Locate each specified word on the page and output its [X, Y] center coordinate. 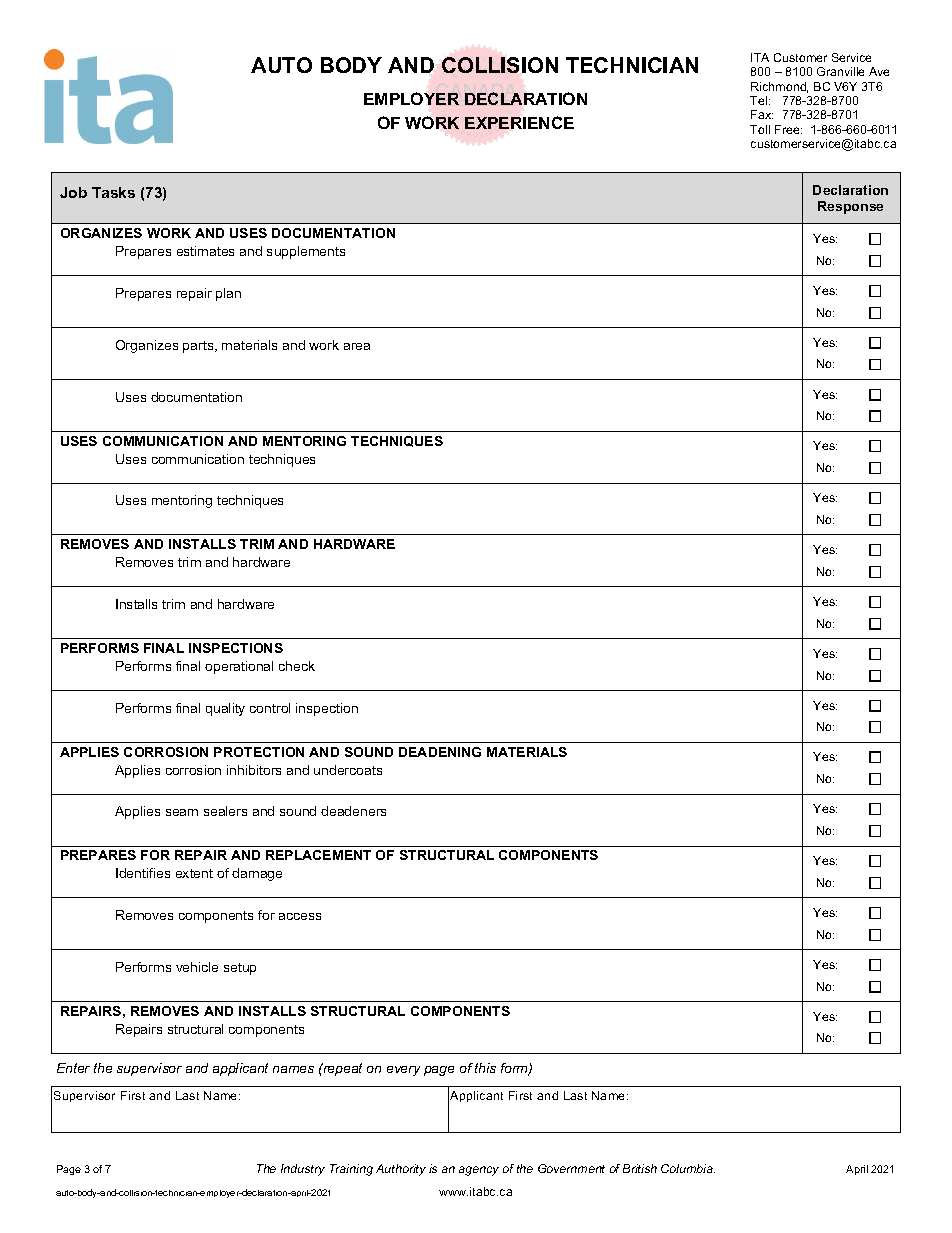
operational [239, 667]
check [297, 666]
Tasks [113, 192]
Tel [760, 100]
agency [479, 1171]
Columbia [688, 1168]
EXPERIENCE [519, 122]
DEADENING [440, 752]
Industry [303, 1170]
